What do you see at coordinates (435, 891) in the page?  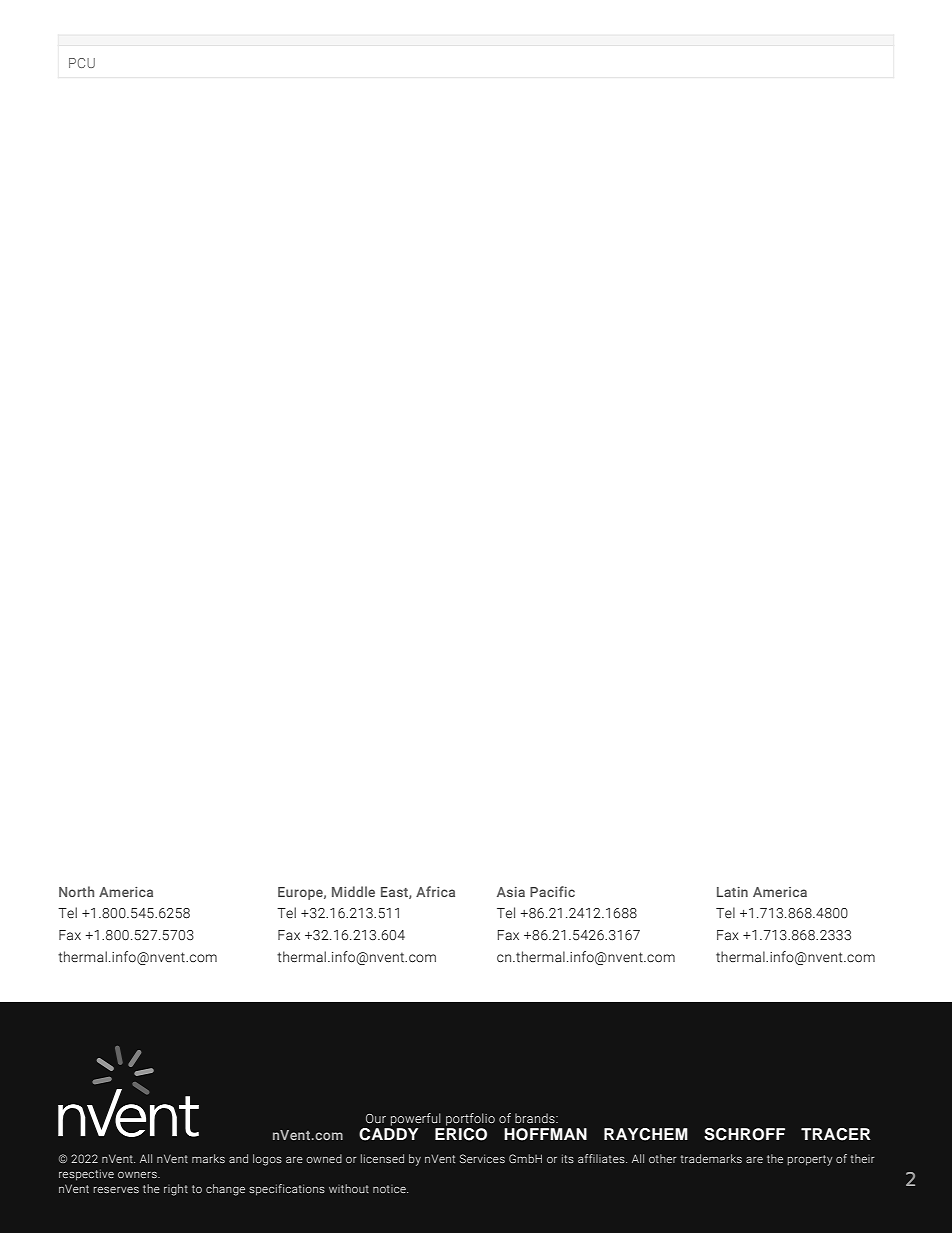 I see `Africa` at bounding box center [435, 891].
